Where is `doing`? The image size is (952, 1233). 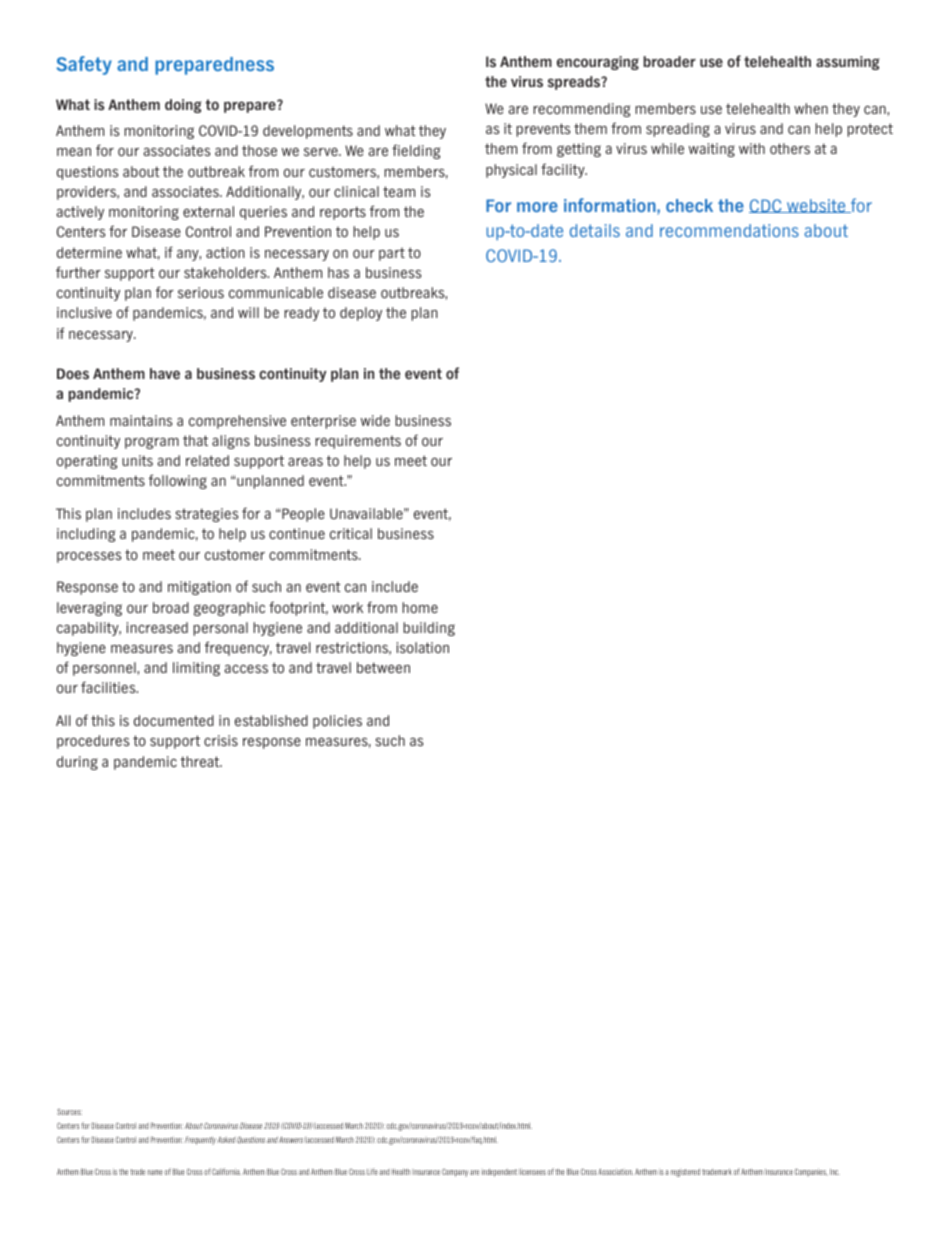
doing is located at coordinates (183, 106).
